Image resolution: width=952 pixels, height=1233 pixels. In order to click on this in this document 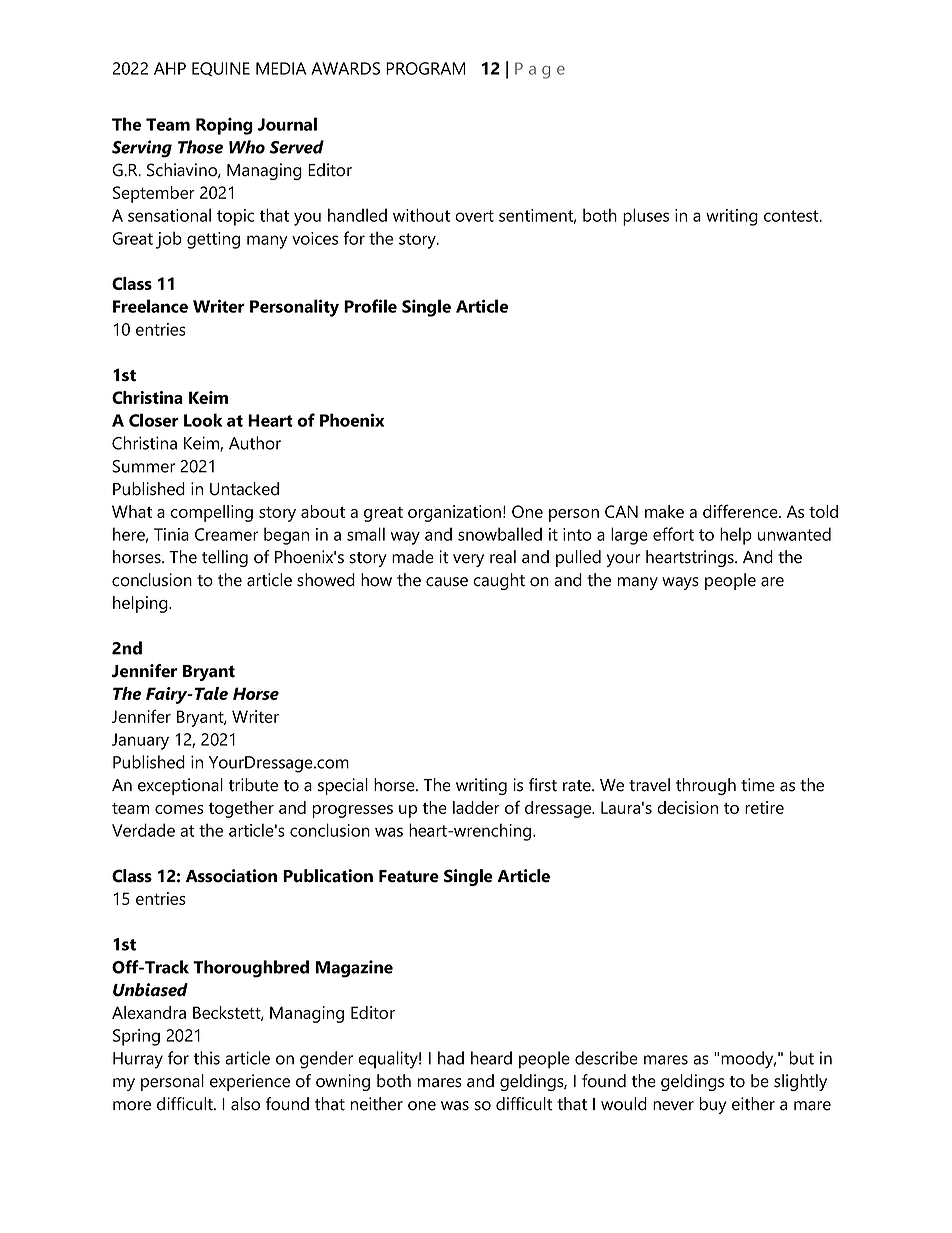, I will do `click(206, 1058)`.
